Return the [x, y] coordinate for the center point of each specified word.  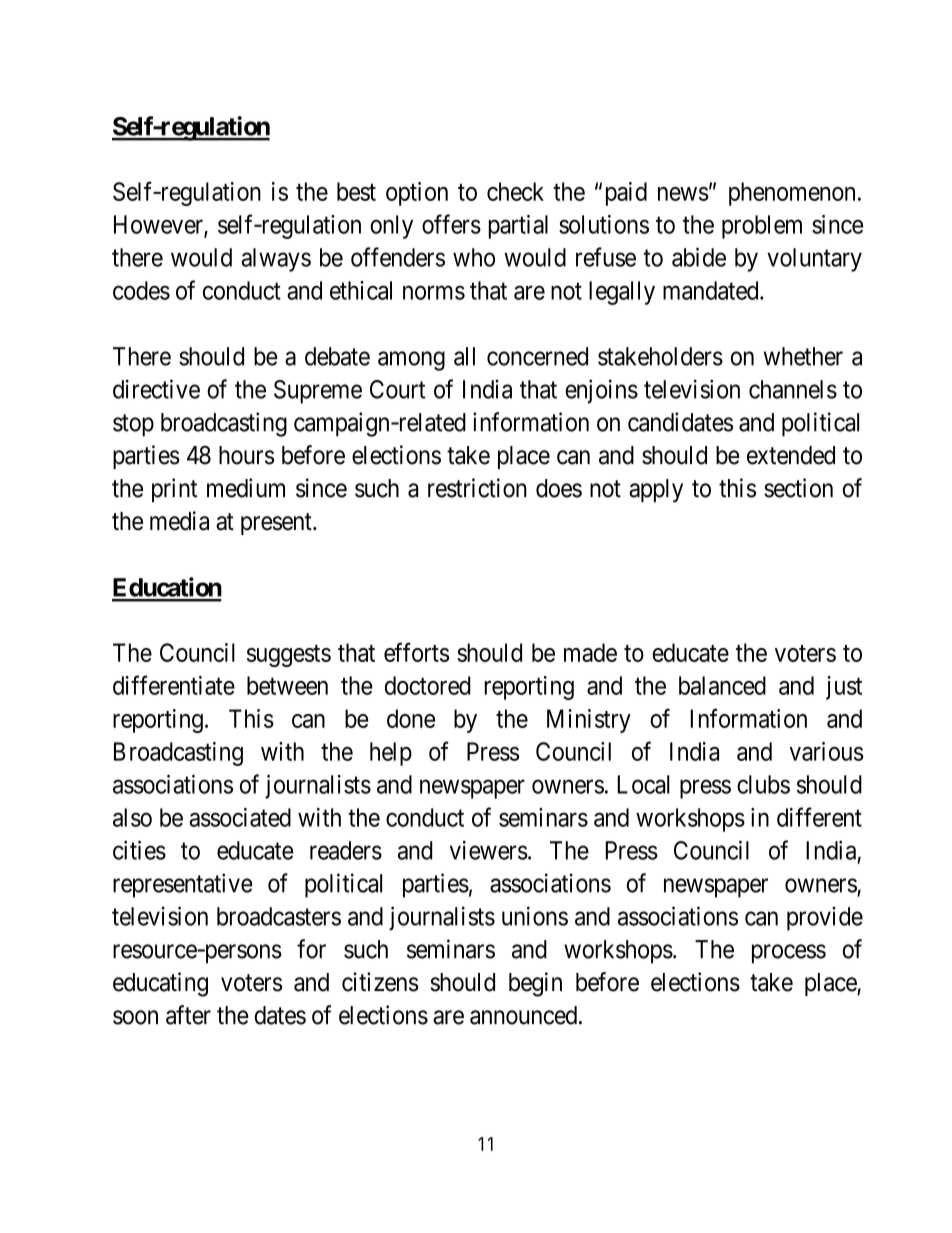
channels [793, 389]
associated [240, 817]
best [356, 191]
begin [535, 984]
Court [397, 389]
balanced [722, 685]
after [188, 1015]
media [179, 521]
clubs [763, 784]
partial [518, 227]
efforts [416, 652]
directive [156, 389]
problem [762, 227]
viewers [489, 850]
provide [825, 918]
